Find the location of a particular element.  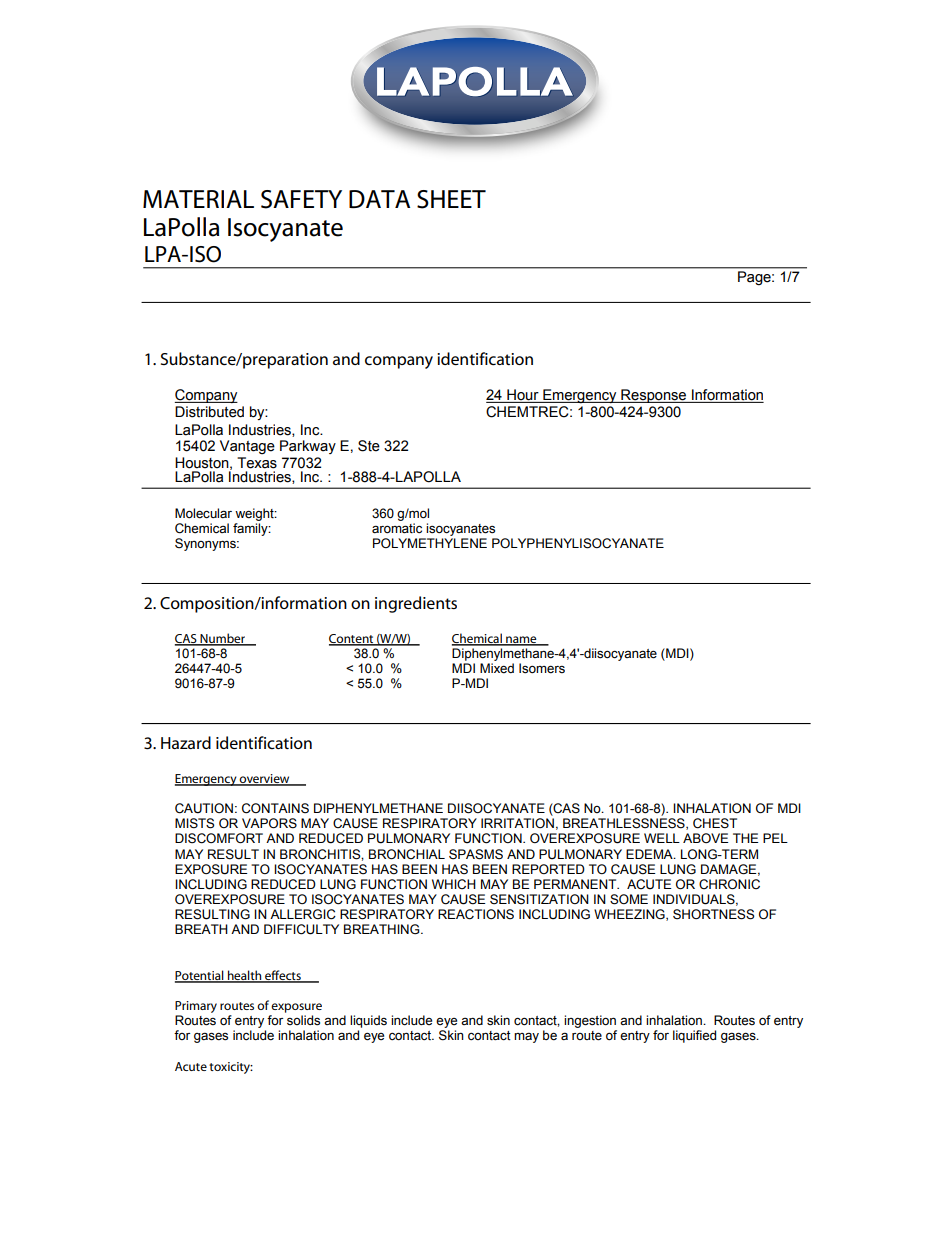

liquified is located at coordinates (694, 1036).
